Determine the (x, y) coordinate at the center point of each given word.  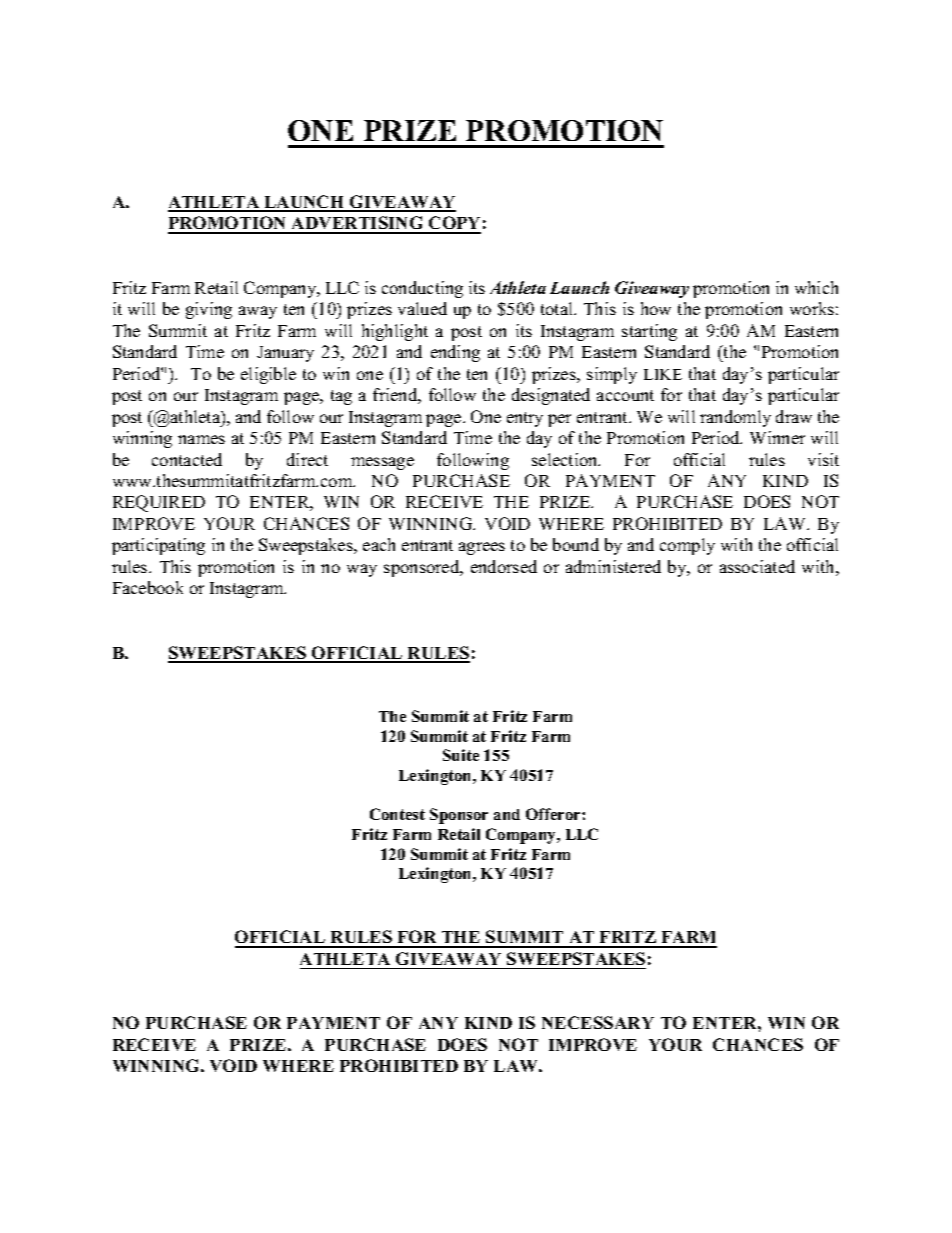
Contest (397, 814)
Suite (461, 755)
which (816, 287)
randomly (735, 418)
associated (757, 566)
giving (209, 310)
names (201, 439)
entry (525, 419)
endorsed (504, 566)
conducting (422, 289)
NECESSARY (598, 1022)
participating (158, 546)
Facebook (148, 587)
